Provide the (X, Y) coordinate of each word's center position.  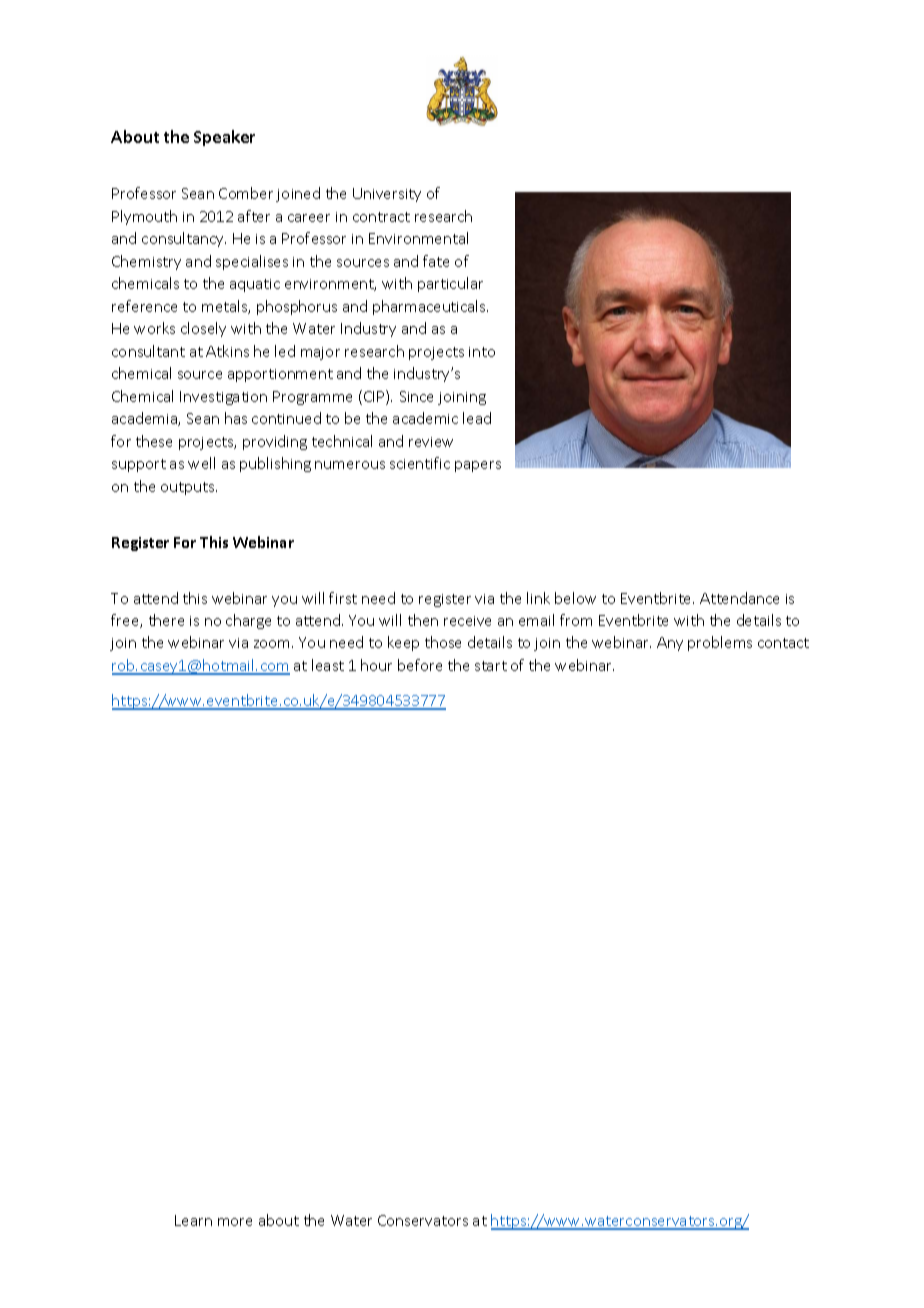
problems (720, 643)
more (235, 1222)
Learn (193, 1220)
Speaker (224, 138)
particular (450, 284)
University (387, 195)
